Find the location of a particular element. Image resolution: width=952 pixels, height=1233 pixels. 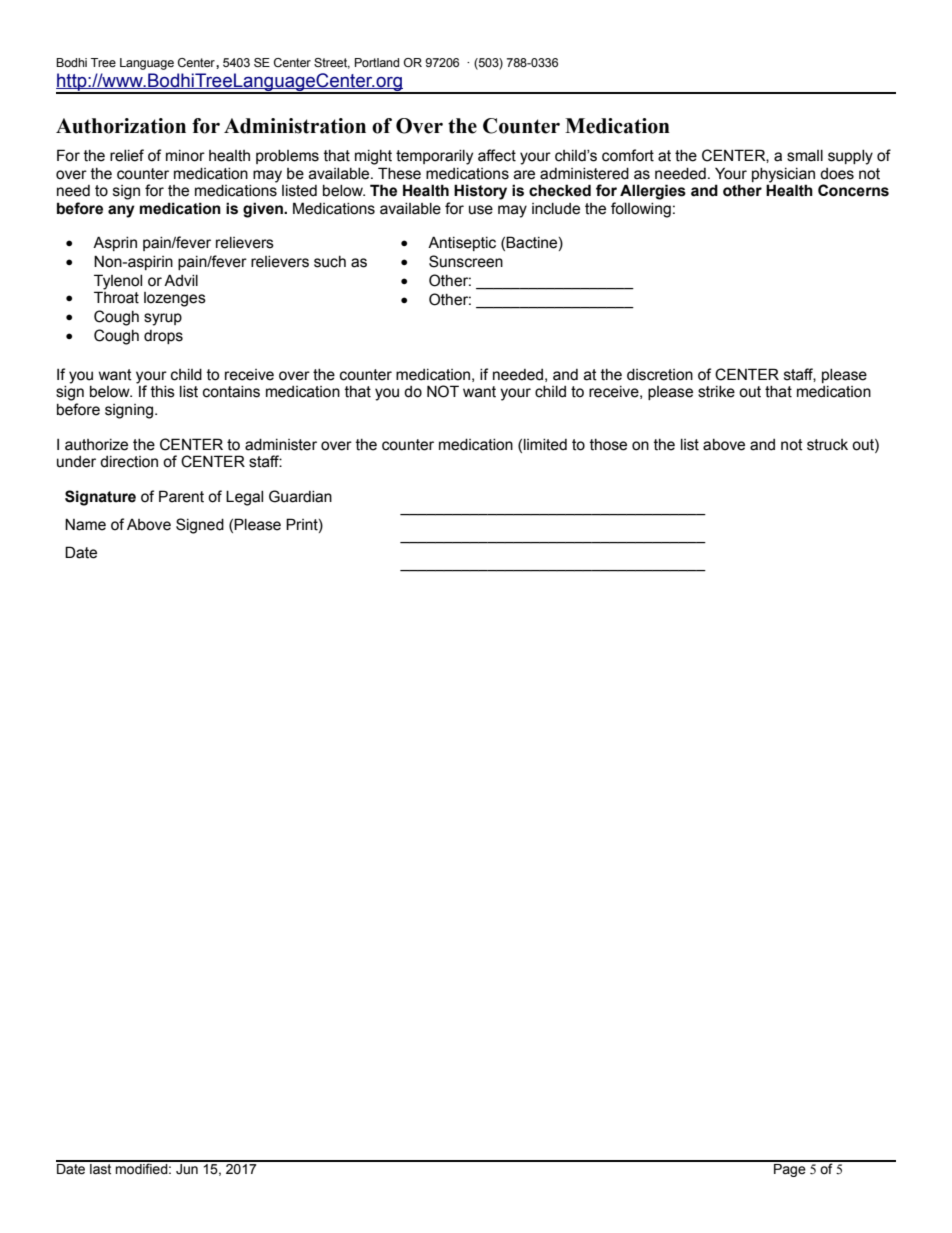

Name is located at coordinates (85, 524).
